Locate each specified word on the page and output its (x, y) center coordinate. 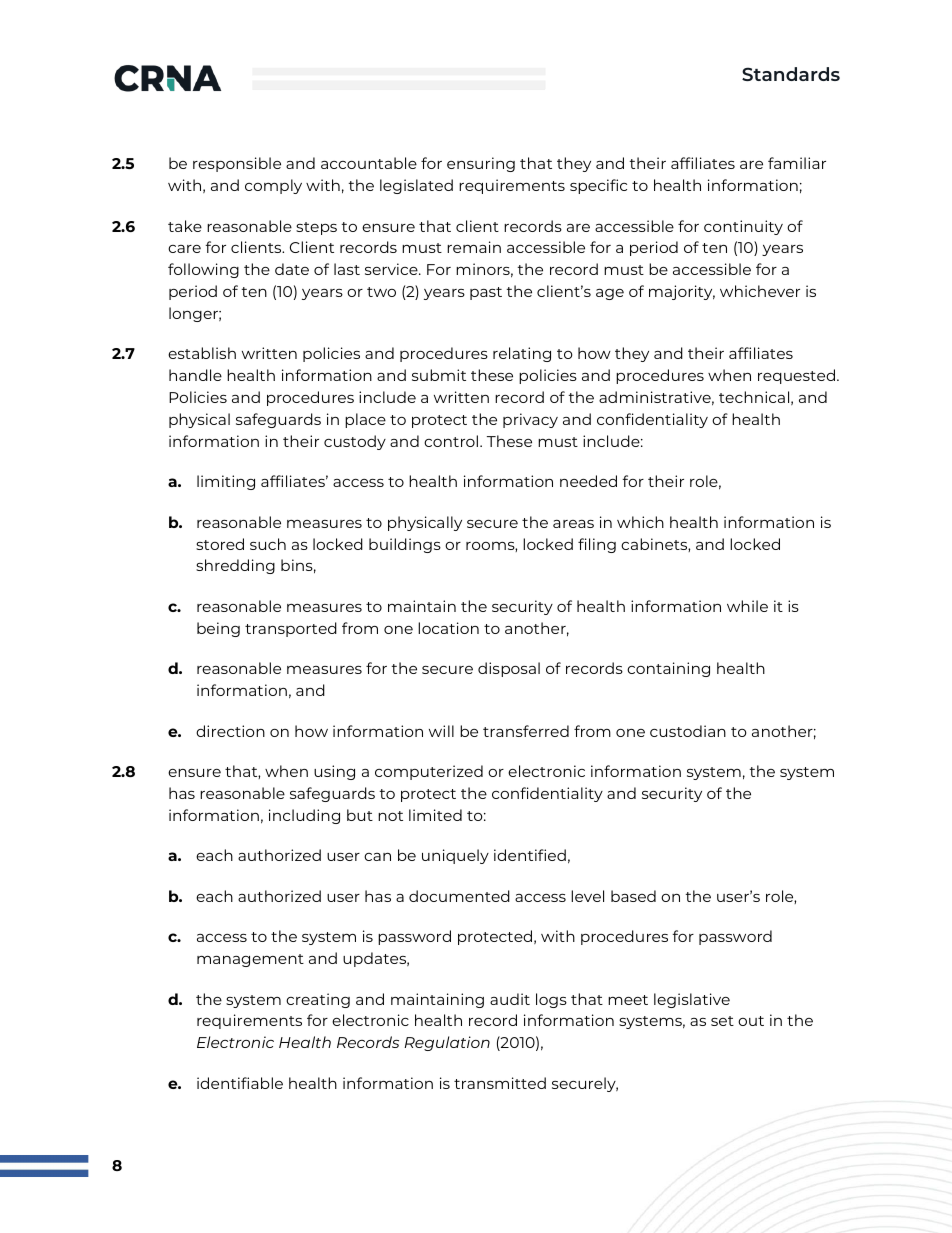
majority (682, 292)
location (448, 628)
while (747, 606)
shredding (235, 566)
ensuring (481, 164)
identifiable (240, 1083)
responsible (237, 164)
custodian (688, 731)
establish (202, 353)
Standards (791, 74)
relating (522, 354)
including (304, 816)
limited (435, 815)
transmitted (500, 1083)
